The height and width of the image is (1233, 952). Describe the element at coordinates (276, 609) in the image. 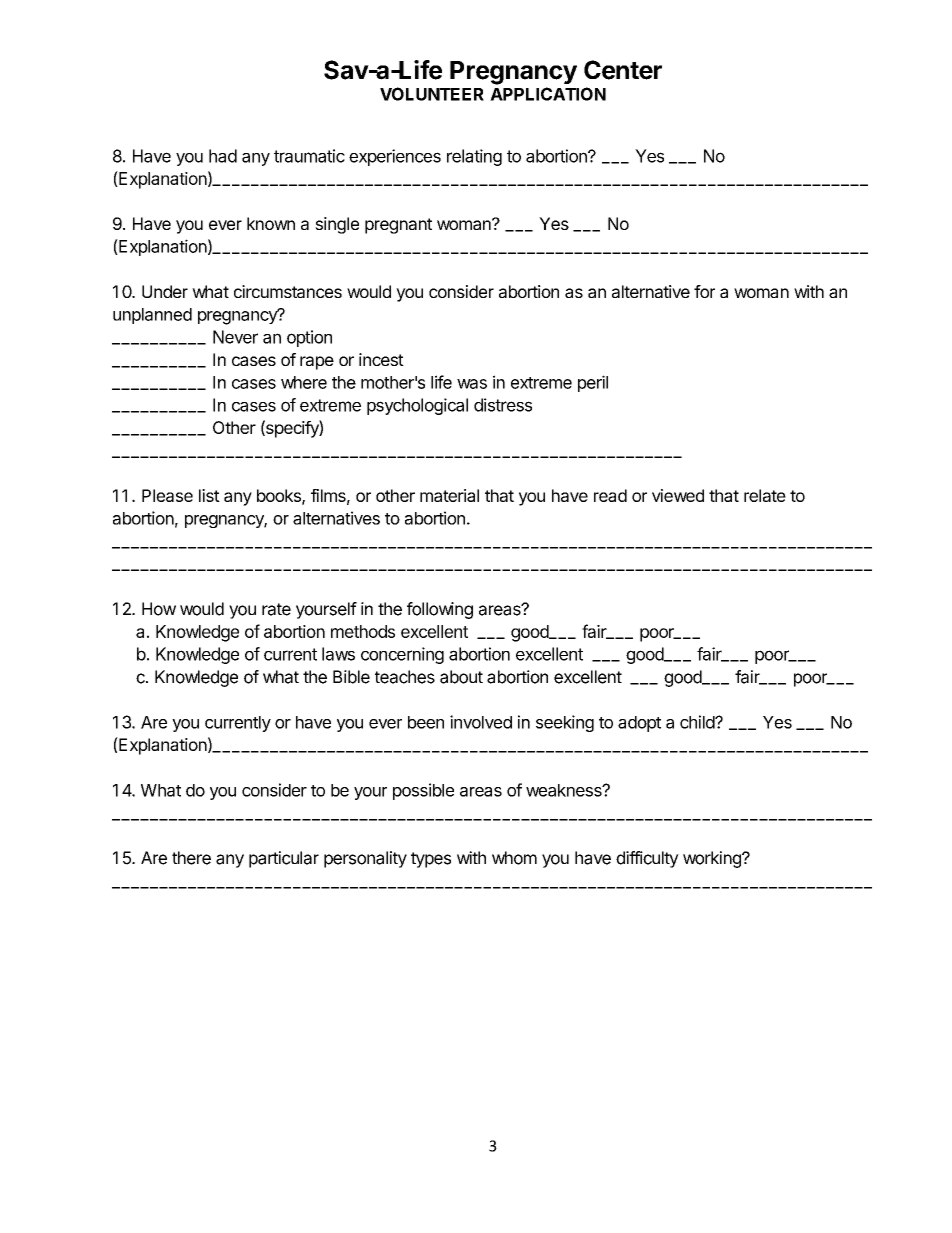

I see `rate` at that location.
